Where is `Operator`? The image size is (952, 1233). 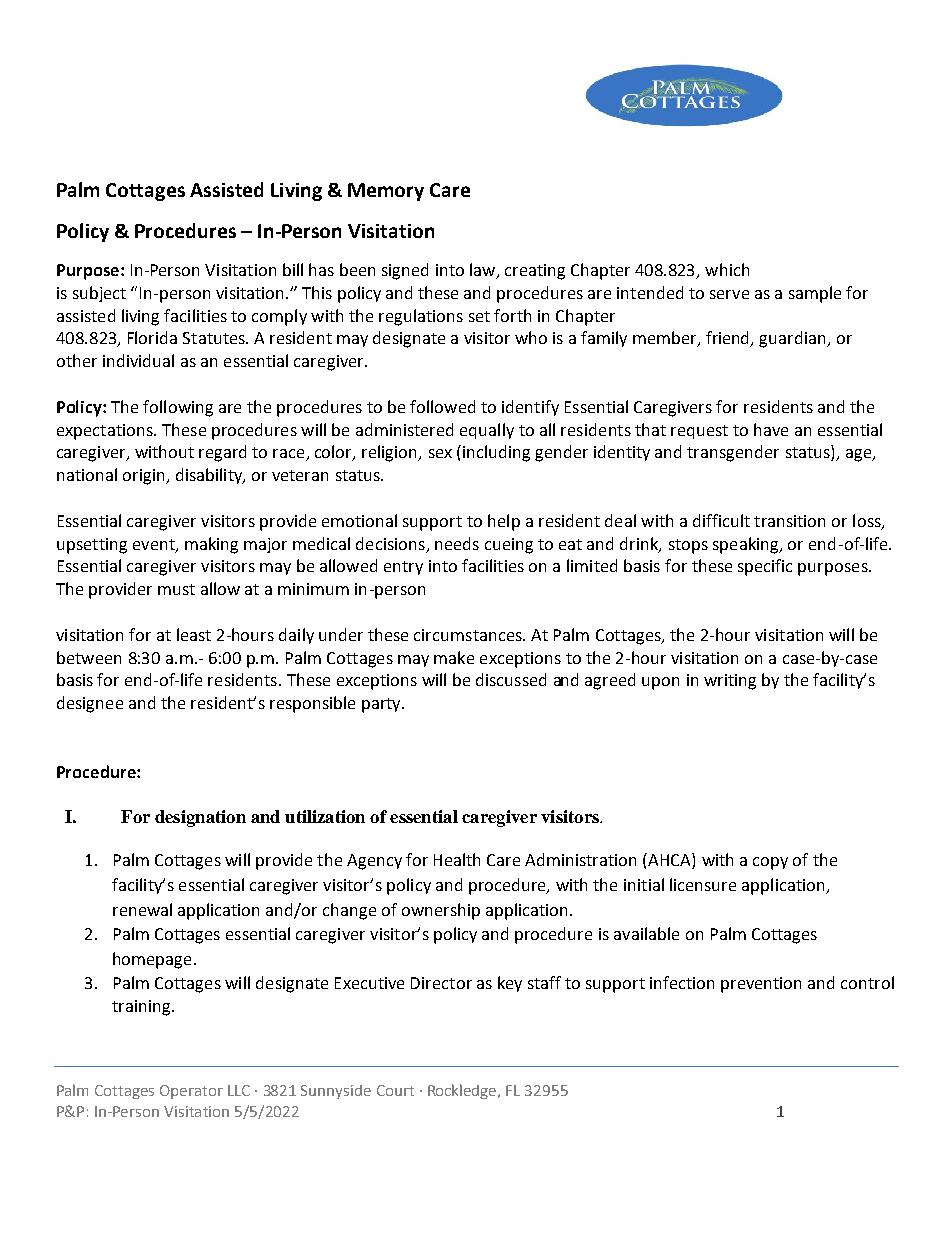
Operator is located at coordinates (191, 1092).
